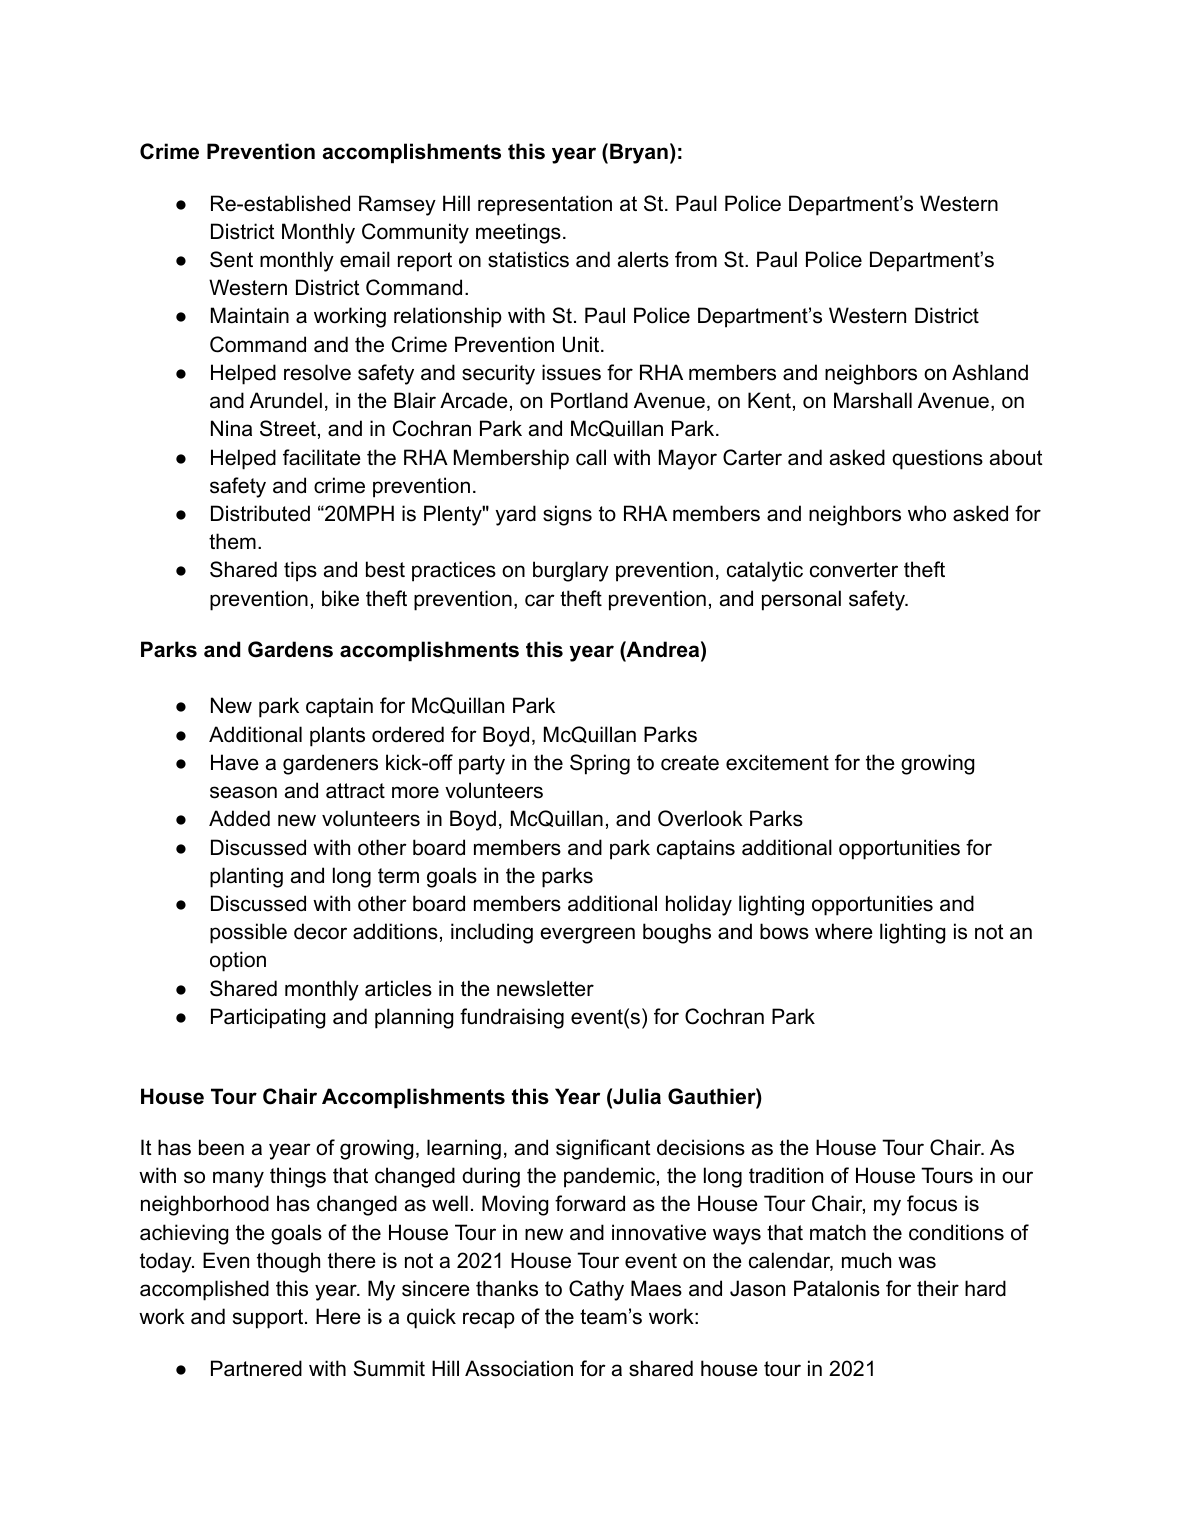 The image size is (1187, 1536). Describe the element at coordinates (397, 205) in the page. I see `Ramsey` at that location.
